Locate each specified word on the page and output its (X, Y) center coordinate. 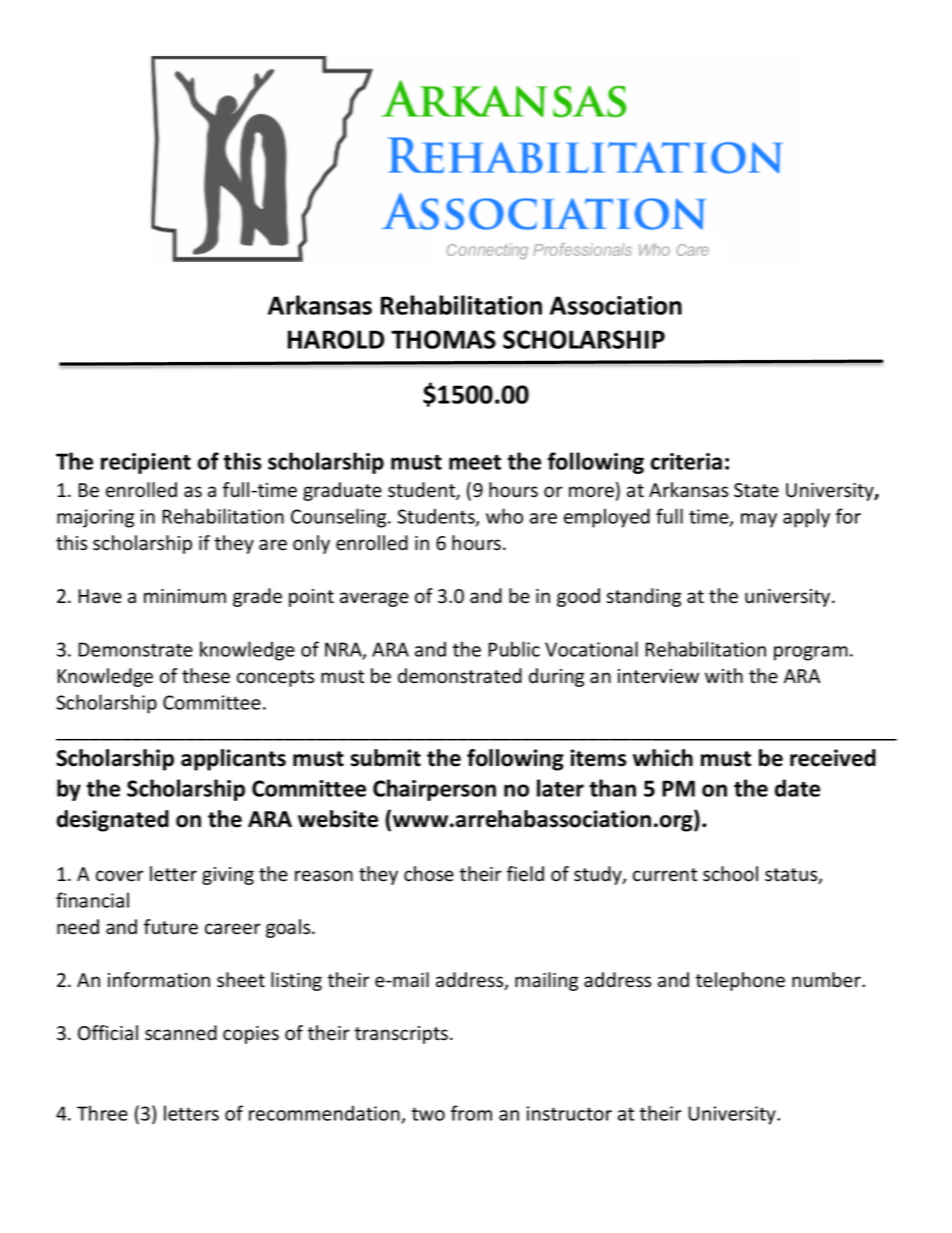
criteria (686, 461)
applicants (233, 760)
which (663, 758)
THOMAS (443, 339)
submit (386, 758)
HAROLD (336, 339)
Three (102, 1113)
